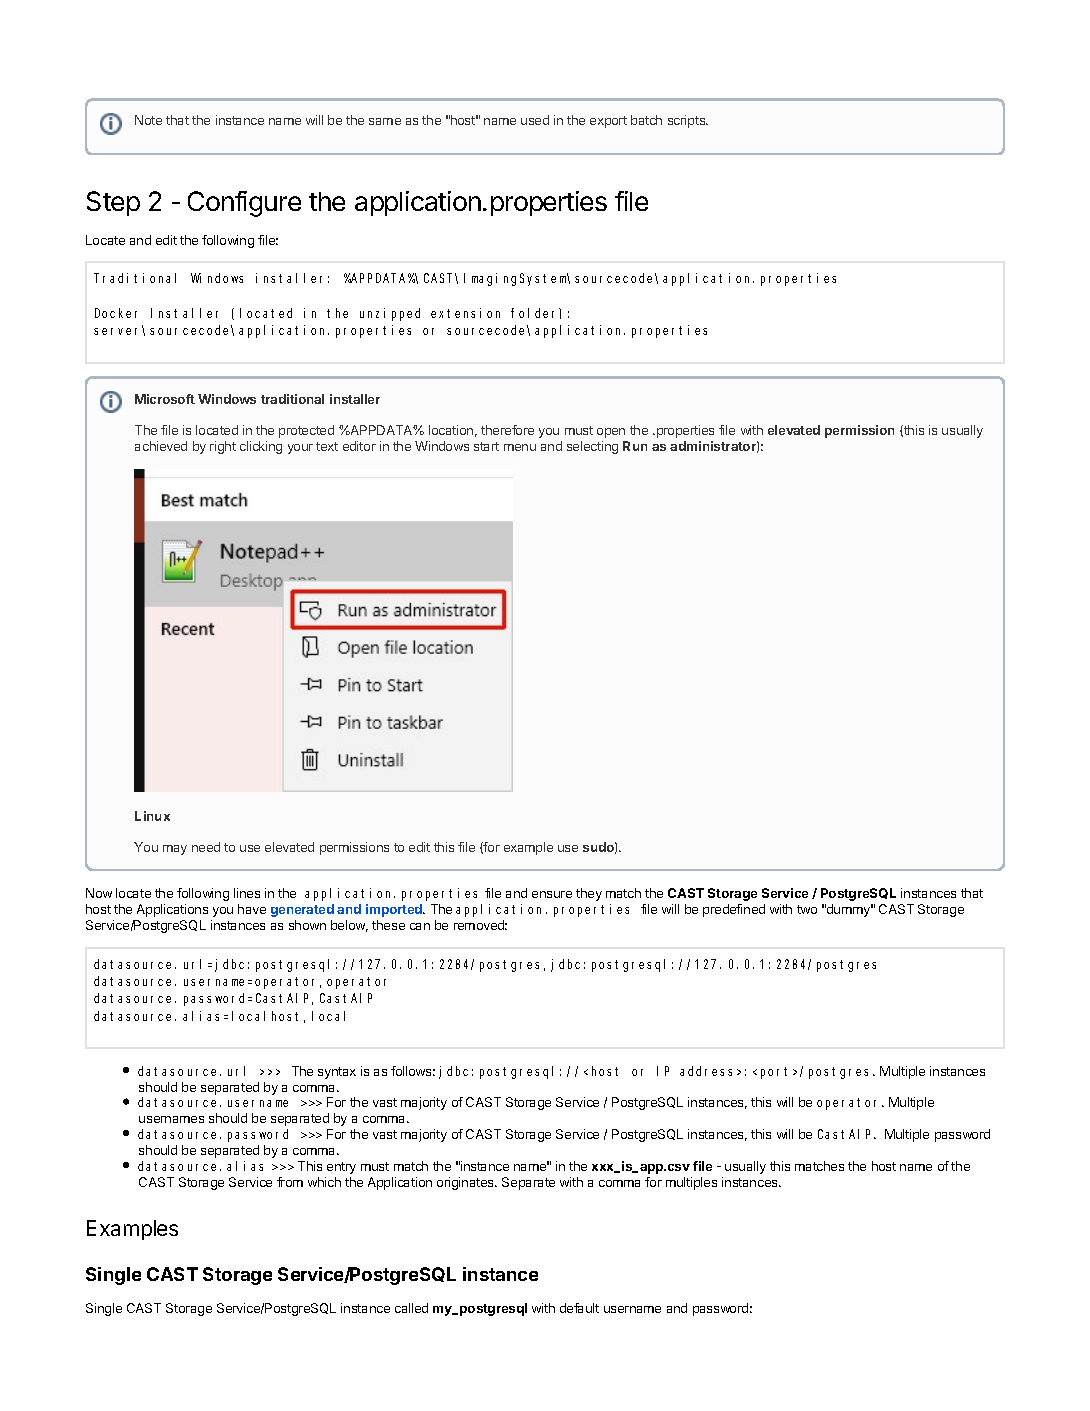  I want to click on Note, so click(148, 120).
